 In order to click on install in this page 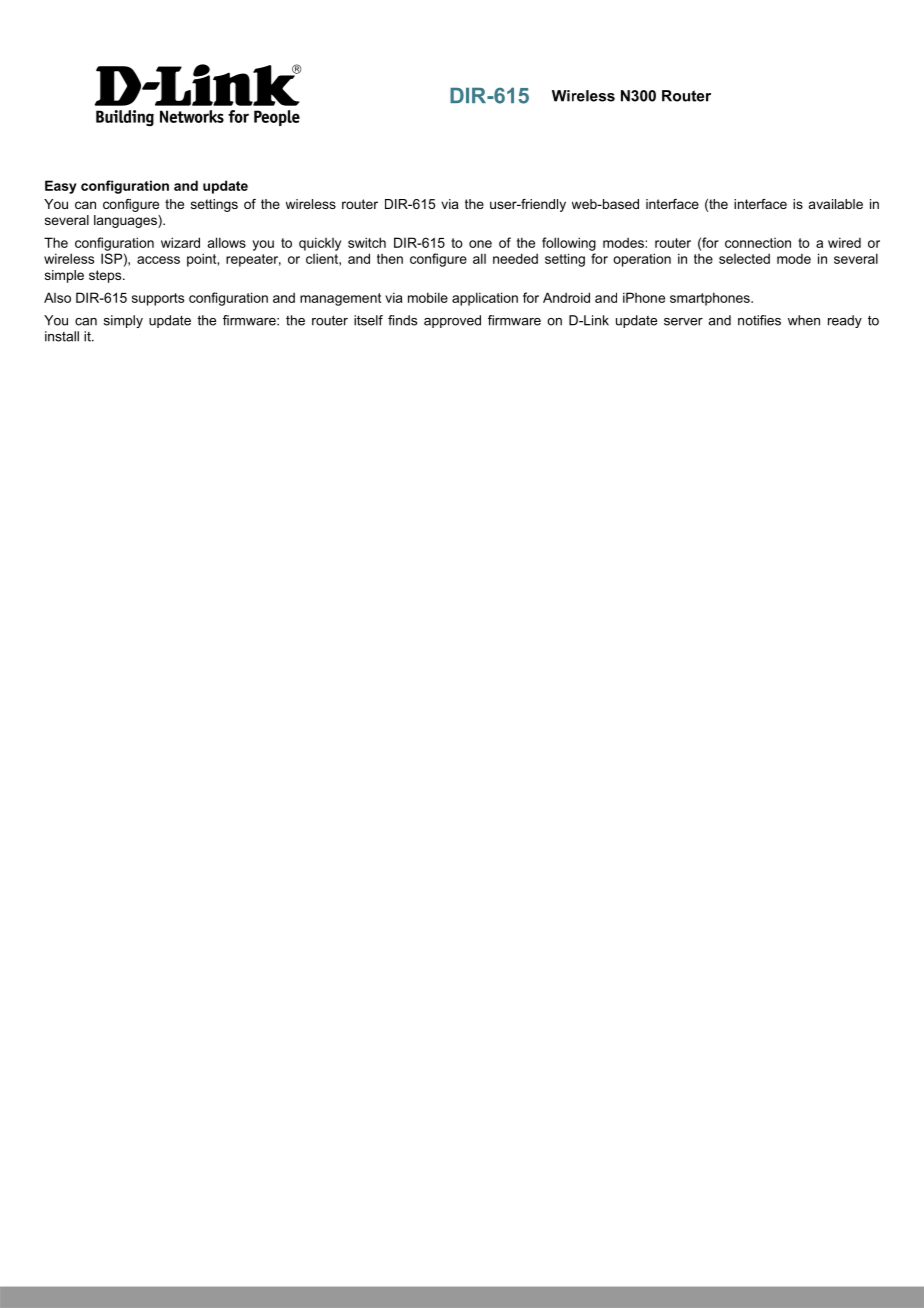, I will do `click(62, 336)`.
